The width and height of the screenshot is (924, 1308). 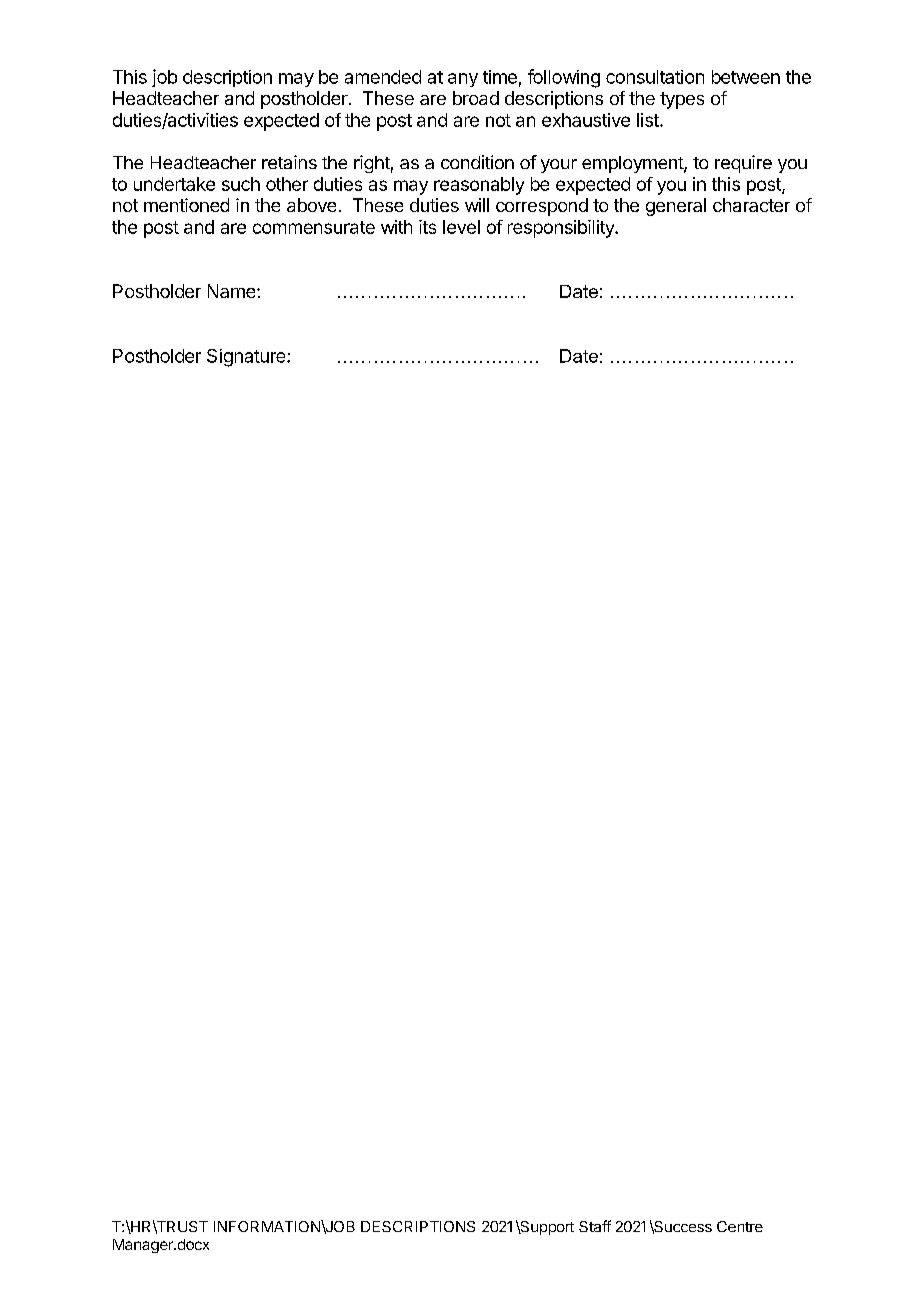 I want to click on Centre, so click(x=740, y=1226).
